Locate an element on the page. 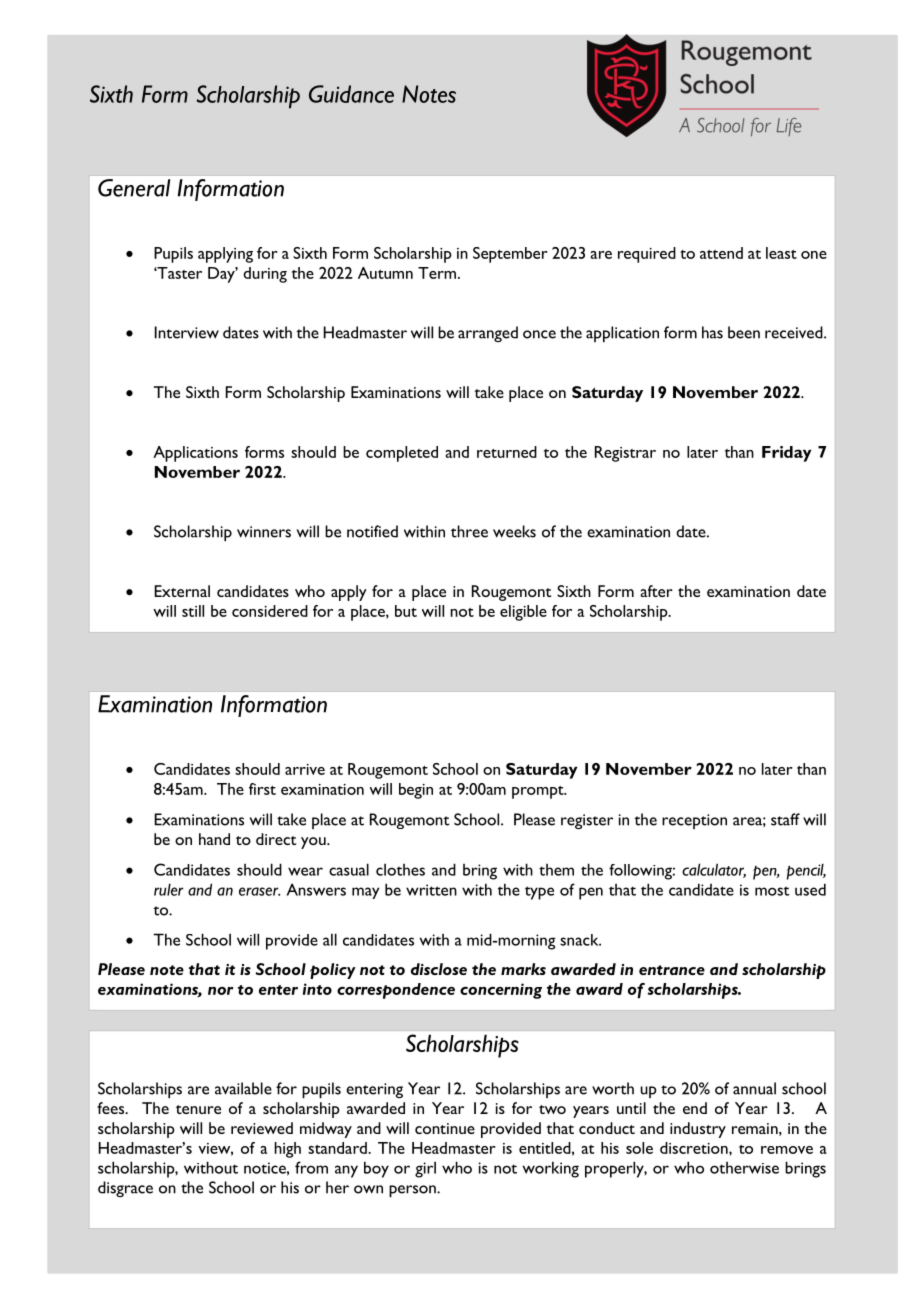 This document has width=924, height=1309. attend is located at coordinates (721, 253).
